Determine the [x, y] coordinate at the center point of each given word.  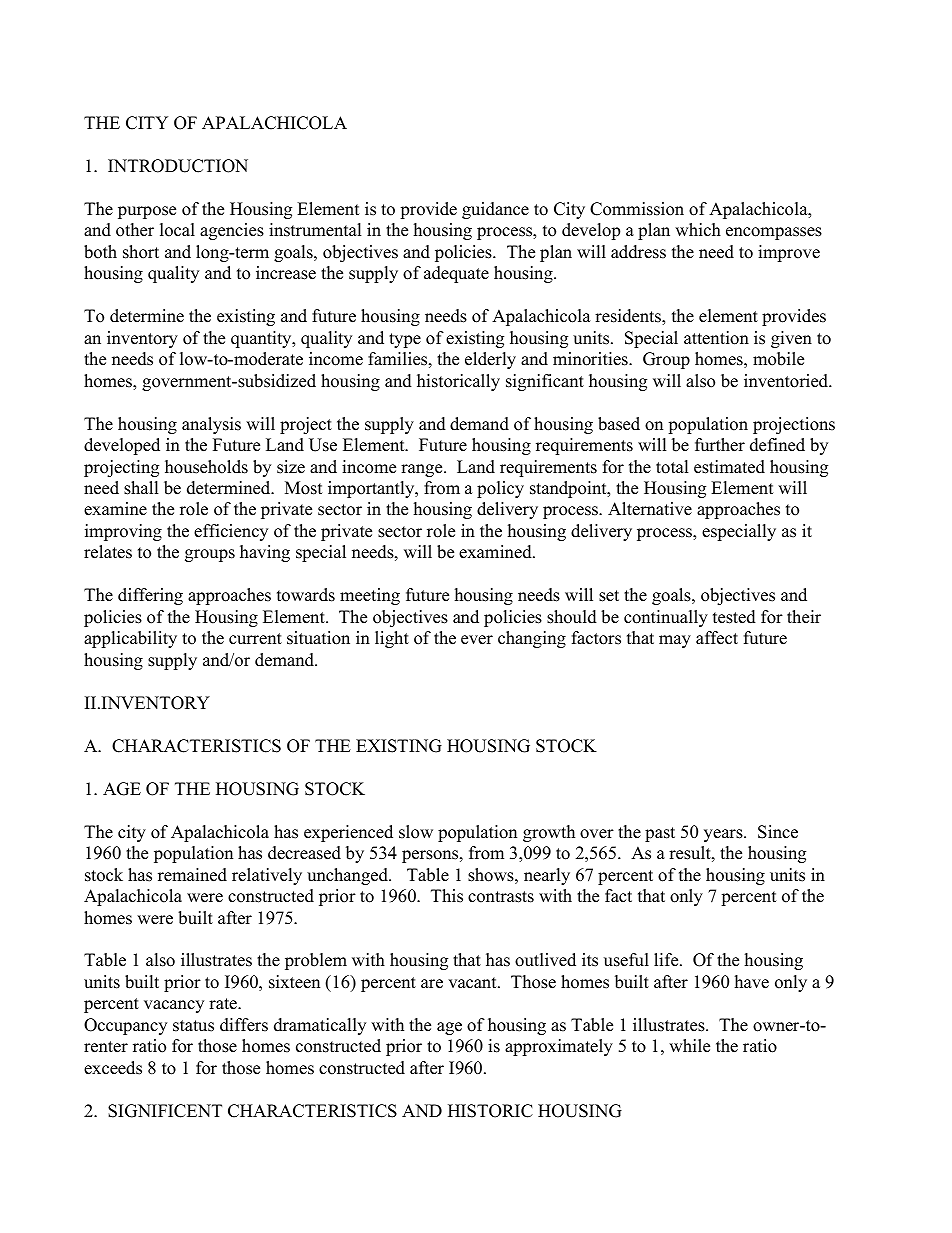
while [689, 1046]
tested [734, 617]
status [193, 1026]
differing [150, 596]
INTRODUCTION [178, 166]
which [698, 230]
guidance [495, 210]
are [432, 984]
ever [477, 640]
